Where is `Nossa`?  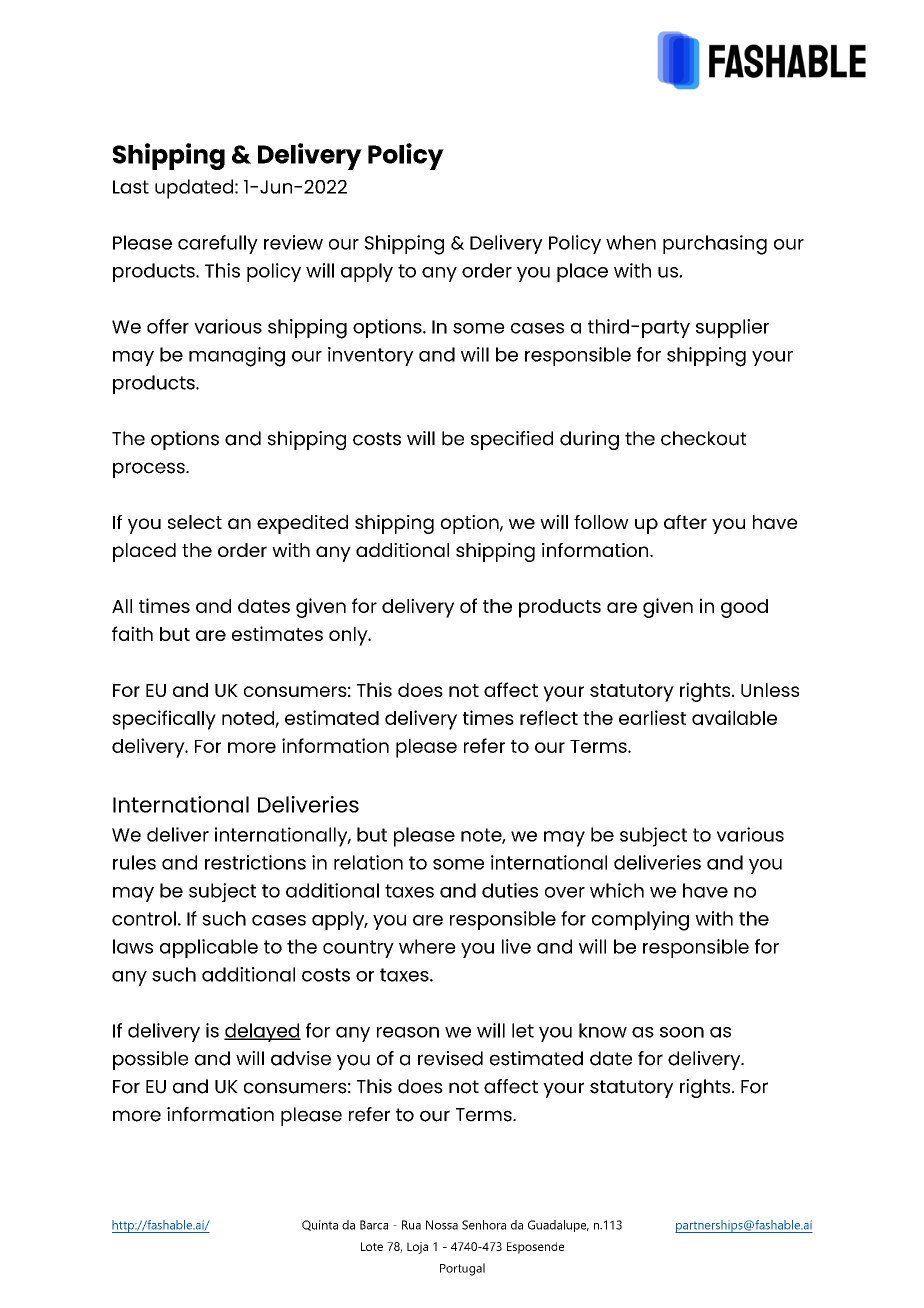 Nossa is located at coordinates (442, 1225).
